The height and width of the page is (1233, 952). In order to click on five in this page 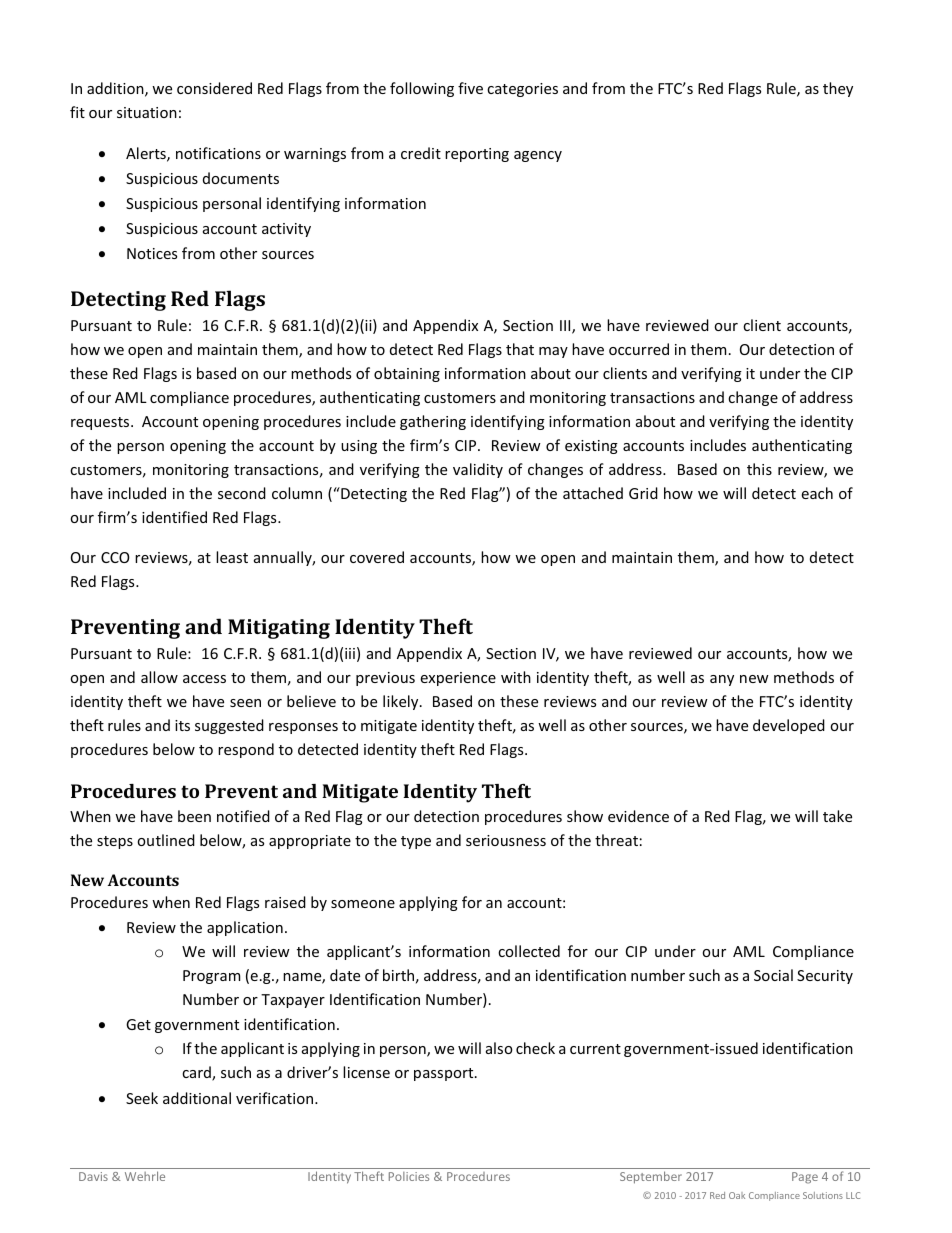, I will do `click(470, 88)`.
